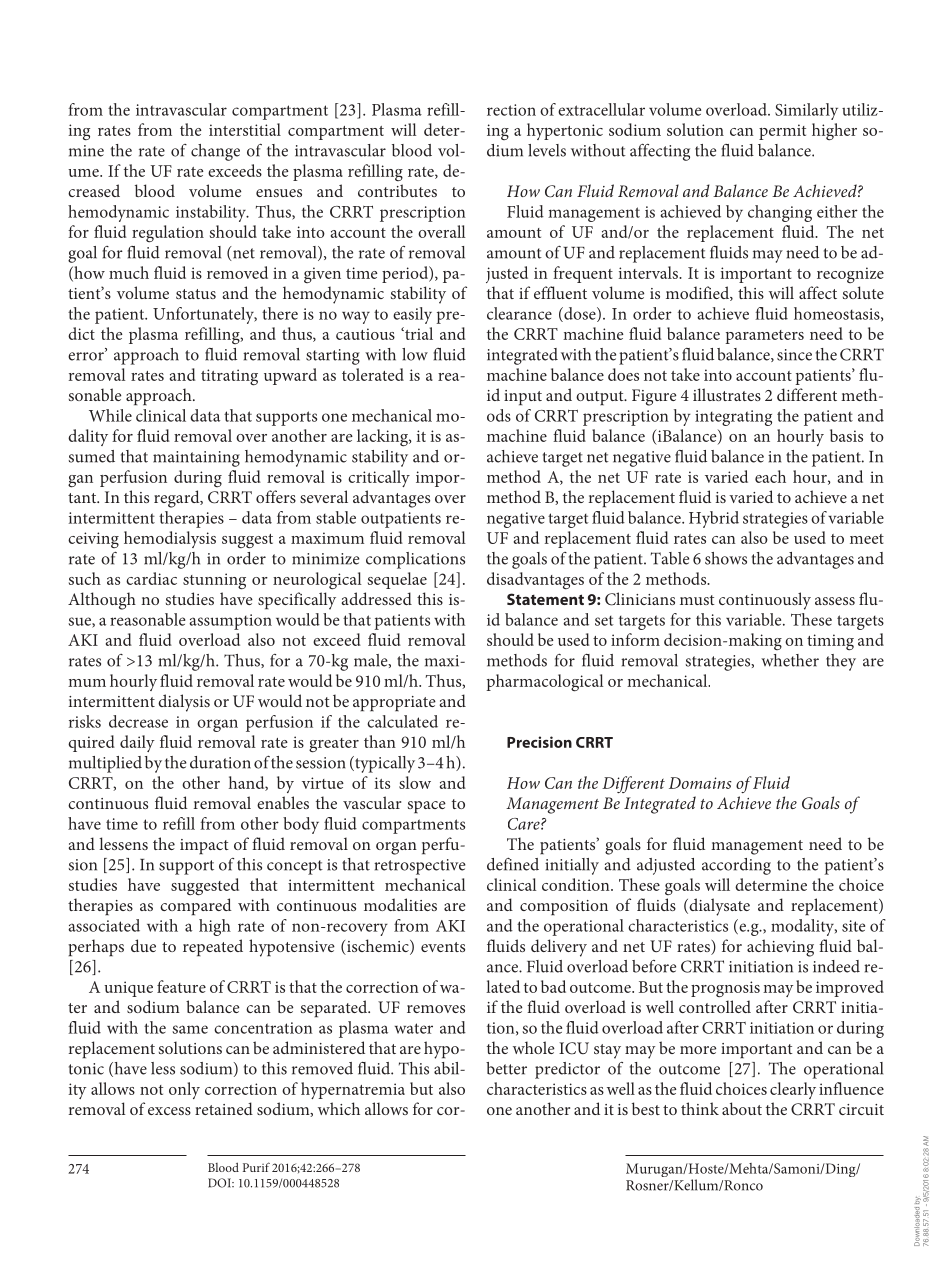  Describe the element at coordinates (196, 294) in the screenshot. I see `status` at that location.
